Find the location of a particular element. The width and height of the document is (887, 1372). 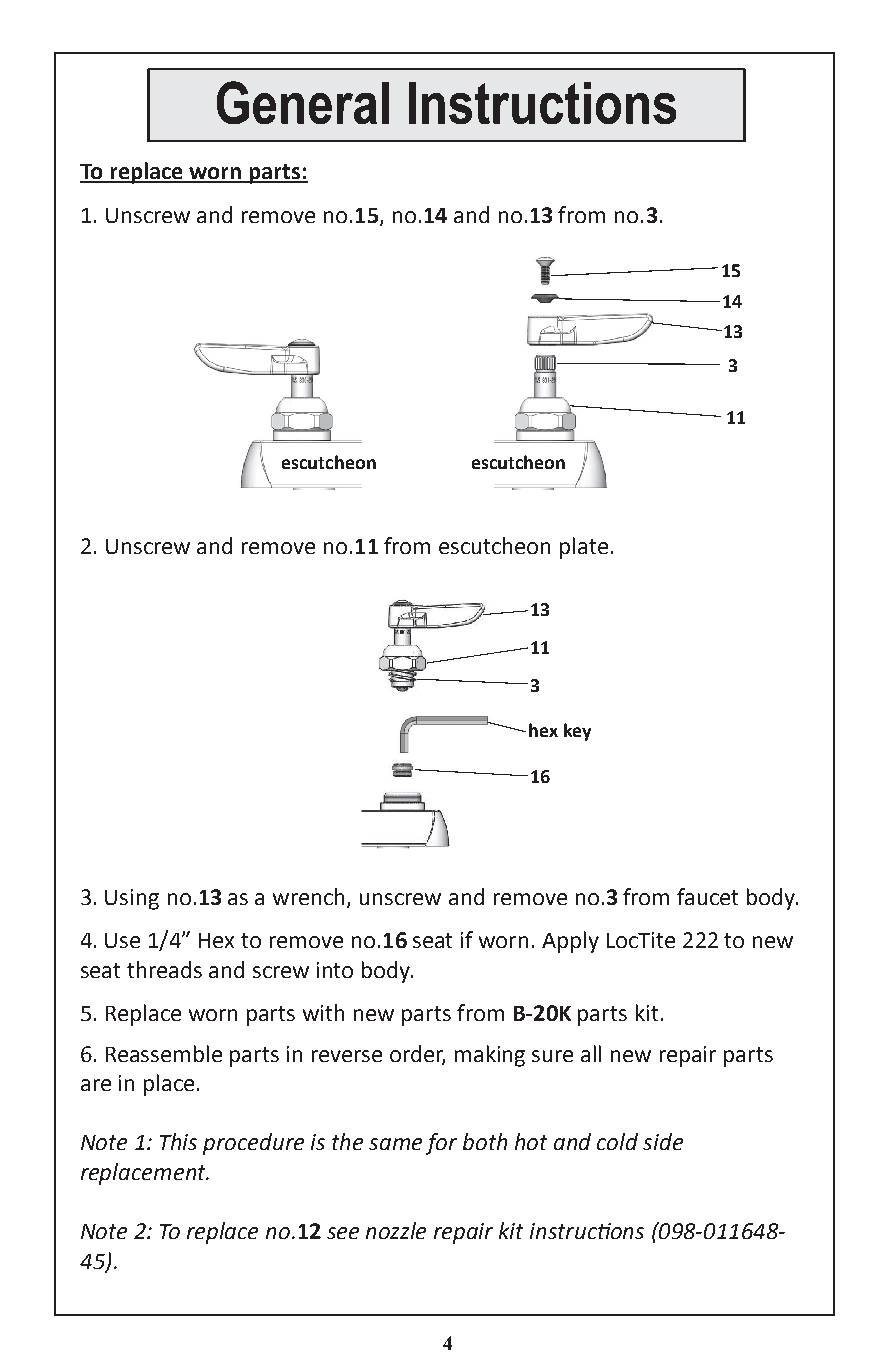

Apply is located at coordinates (570, 942).
